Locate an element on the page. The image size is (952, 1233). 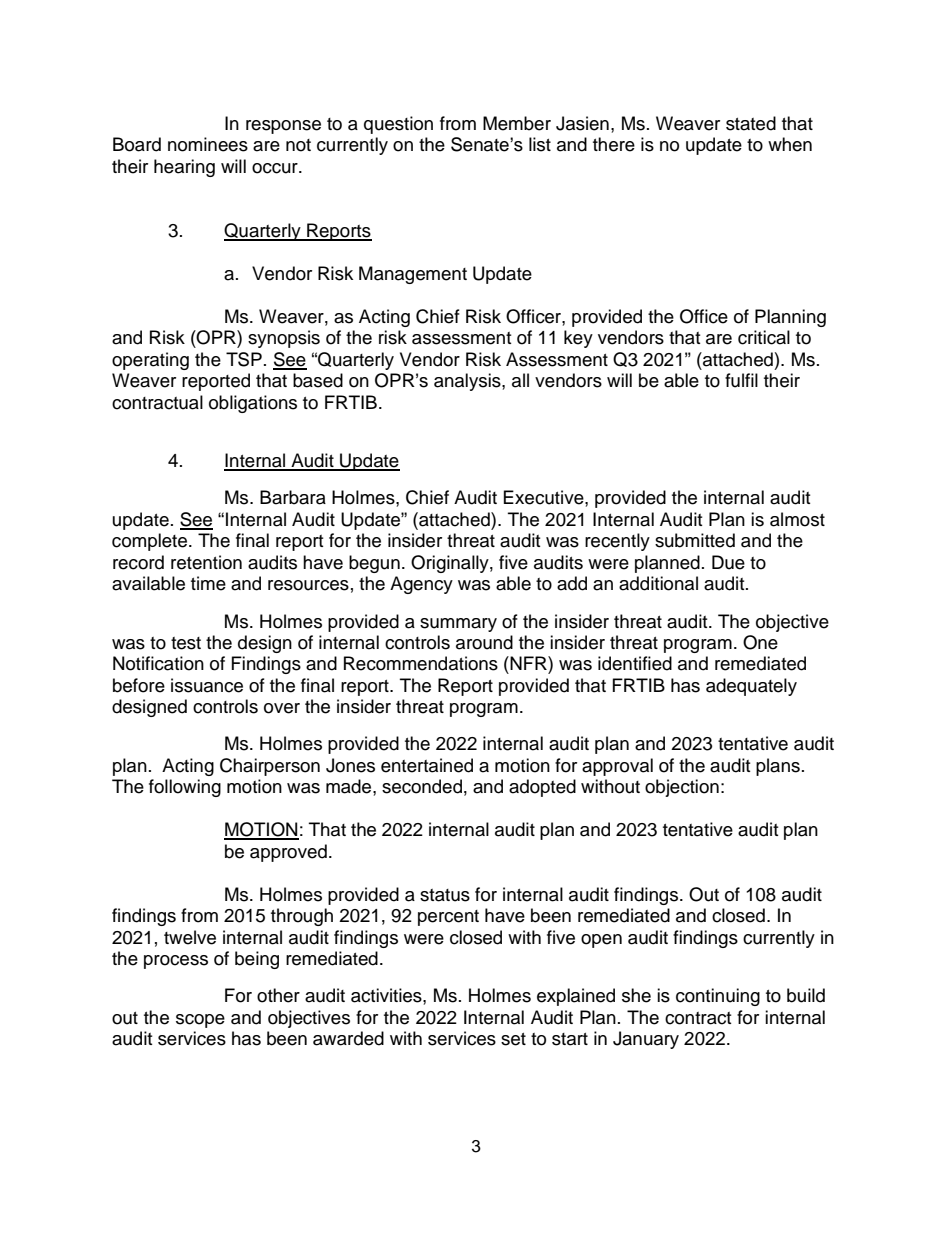
continuing is located at coordinates (718, 997).
